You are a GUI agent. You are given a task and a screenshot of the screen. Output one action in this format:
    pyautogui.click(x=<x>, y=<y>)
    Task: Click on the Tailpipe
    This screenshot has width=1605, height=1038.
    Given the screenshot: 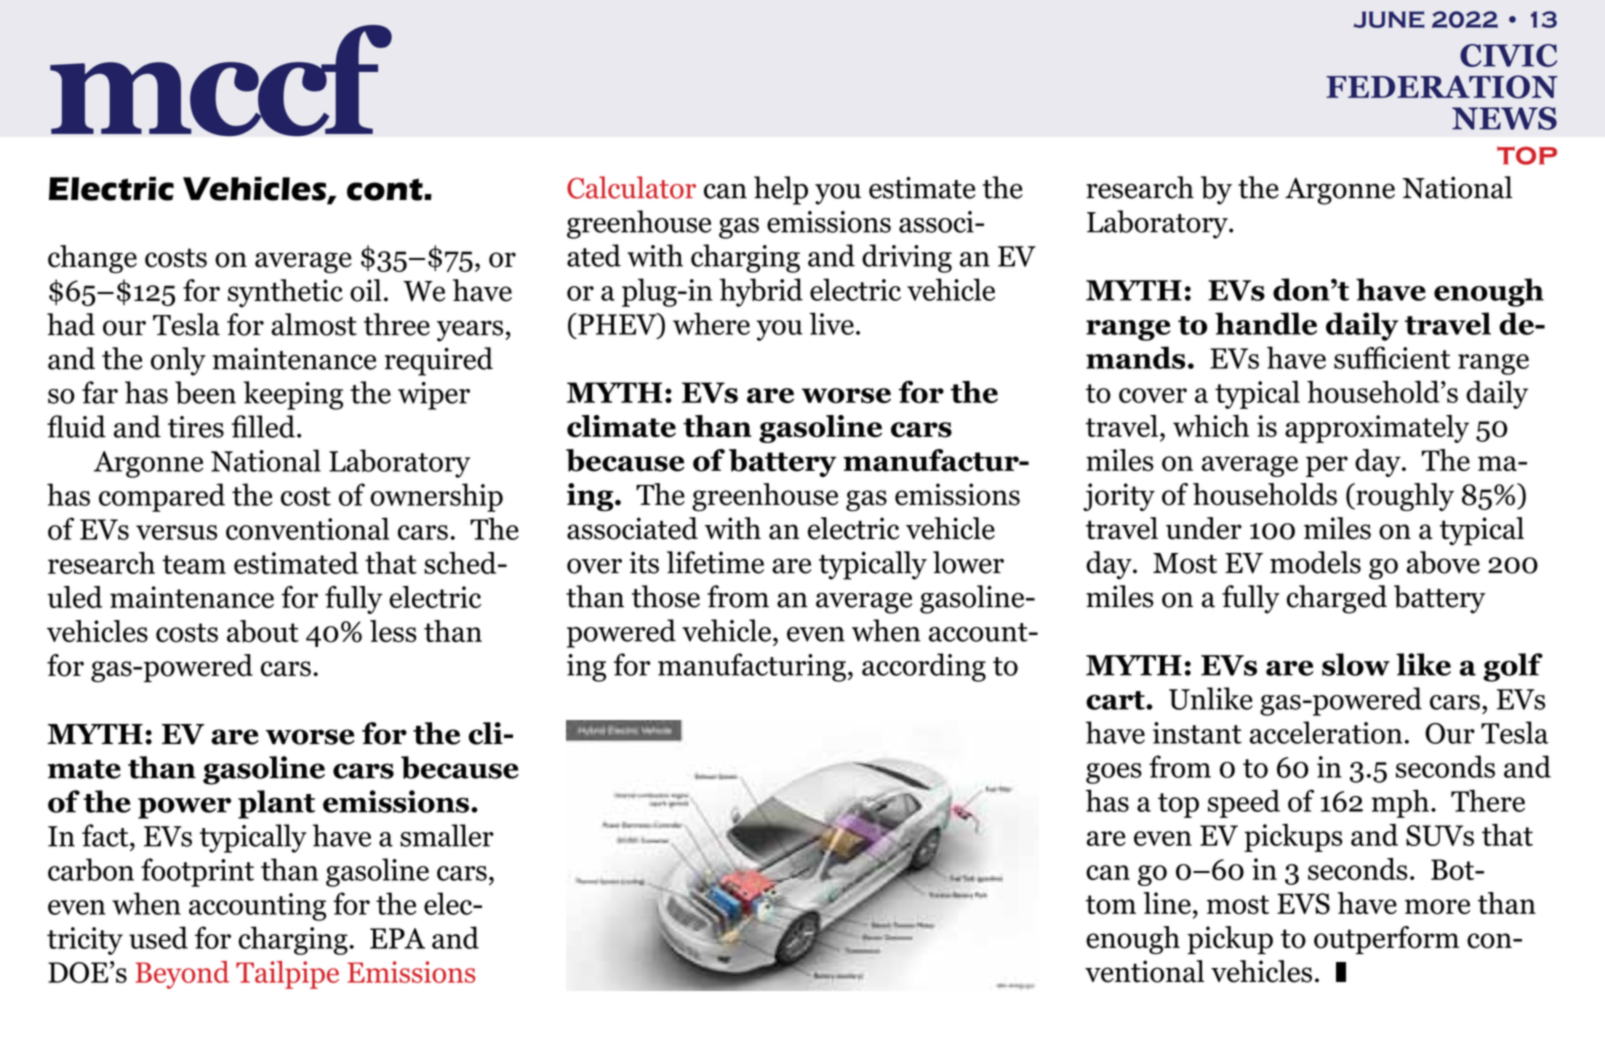 What is the action you would take?
    pyautogui.click(x=287, y=975)
